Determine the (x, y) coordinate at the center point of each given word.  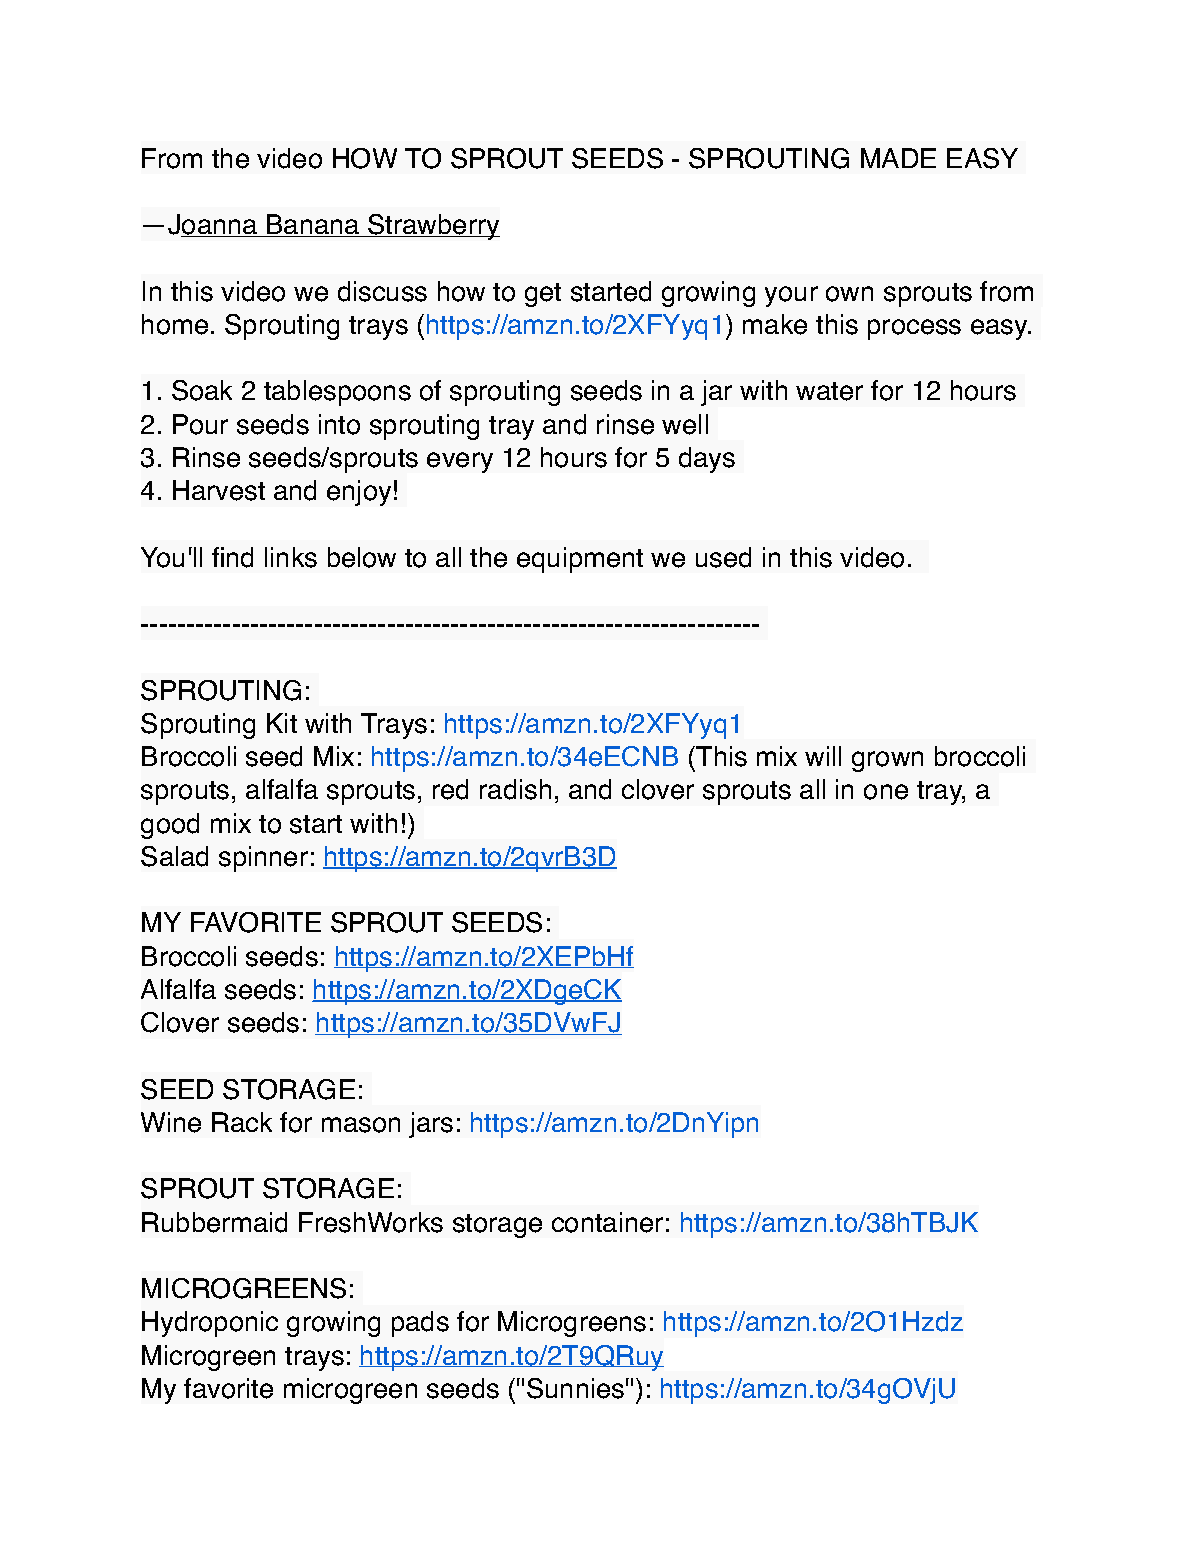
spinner (263, 859)
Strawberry (433, 227)
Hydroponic (210, 1324)
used (723, 557)
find (232, 557)
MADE (898, 158)
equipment (580, 560)
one (886, 792)
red (450, 789)
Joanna (214, 225)
